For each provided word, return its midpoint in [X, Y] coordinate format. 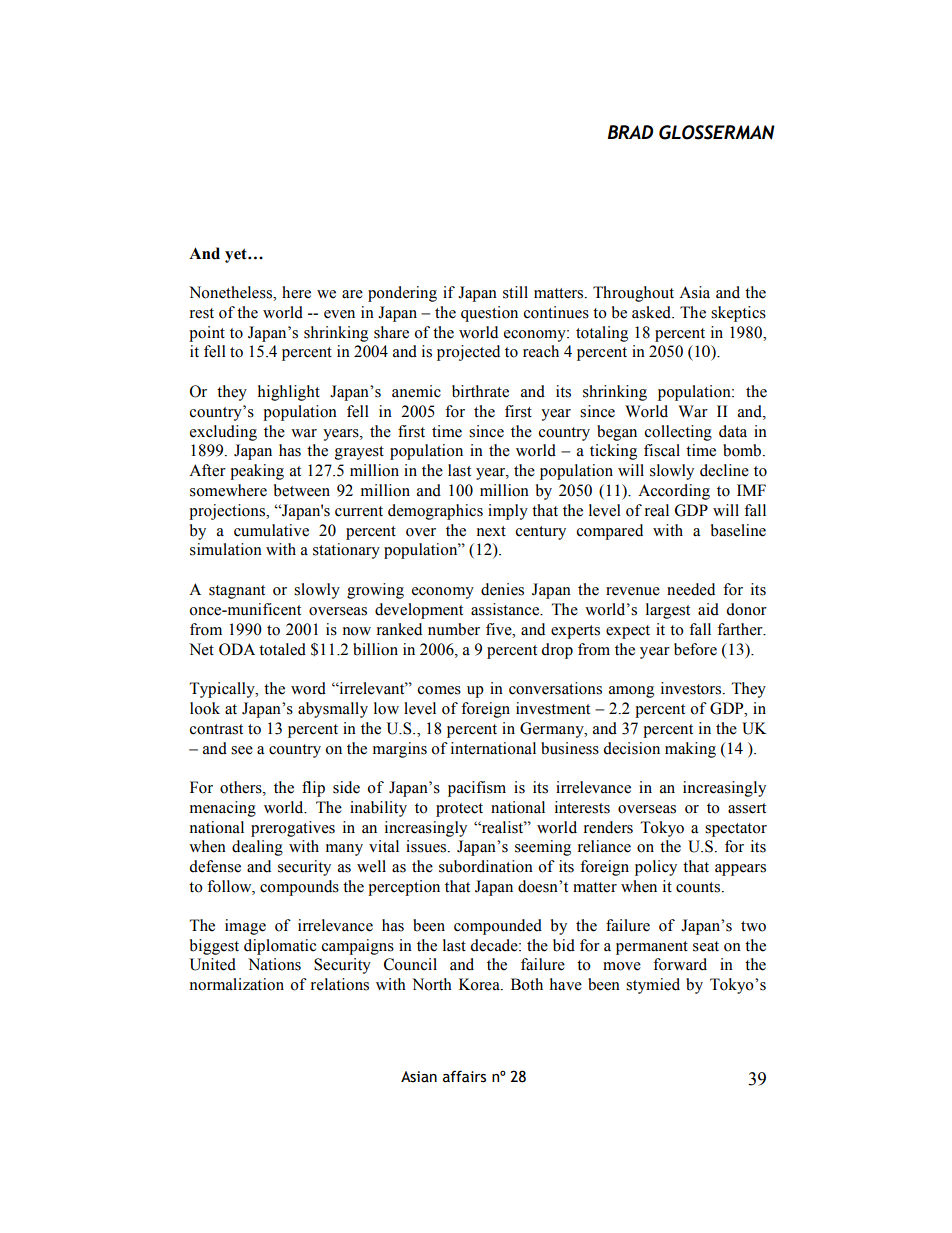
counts [699, 887]
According [674, 492]
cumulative [271, 530]
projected [468, 353]
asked [652, 312]
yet [237, 255]
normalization [237, 984]
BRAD [630, 132]
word [308, 688]
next [491, 531]
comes [439, 690]
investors [692, 688]
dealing [257, 848]
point [207, 334]
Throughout [633, 294]
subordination [486, 866]
